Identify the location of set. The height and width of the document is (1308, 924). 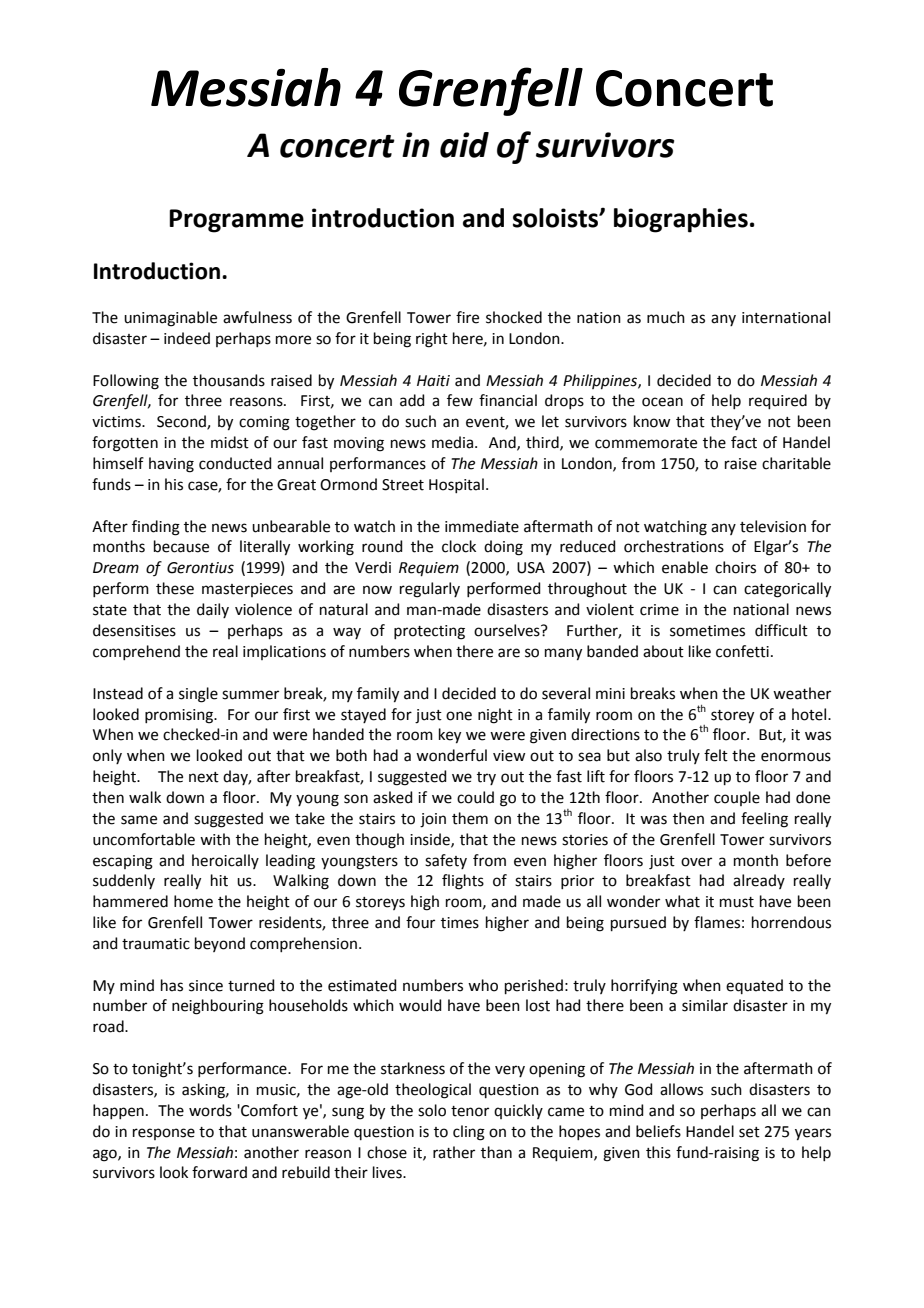
(749, 1132).
